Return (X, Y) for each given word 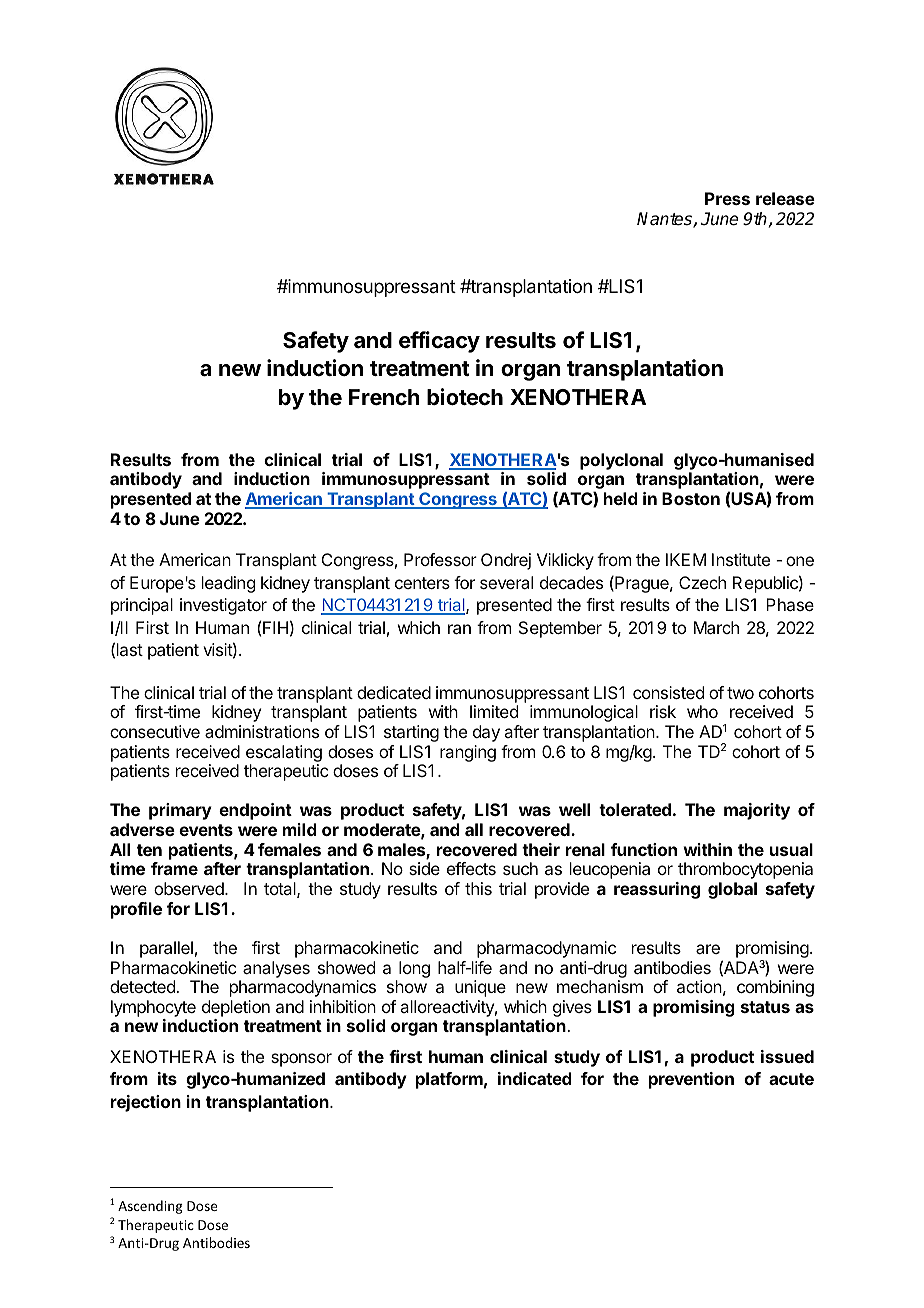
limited (494, 711)
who (702, 711)
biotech (465, 396)
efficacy (439, 342)
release (785, 198)
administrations (262, 731)
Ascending (150, 1207)
